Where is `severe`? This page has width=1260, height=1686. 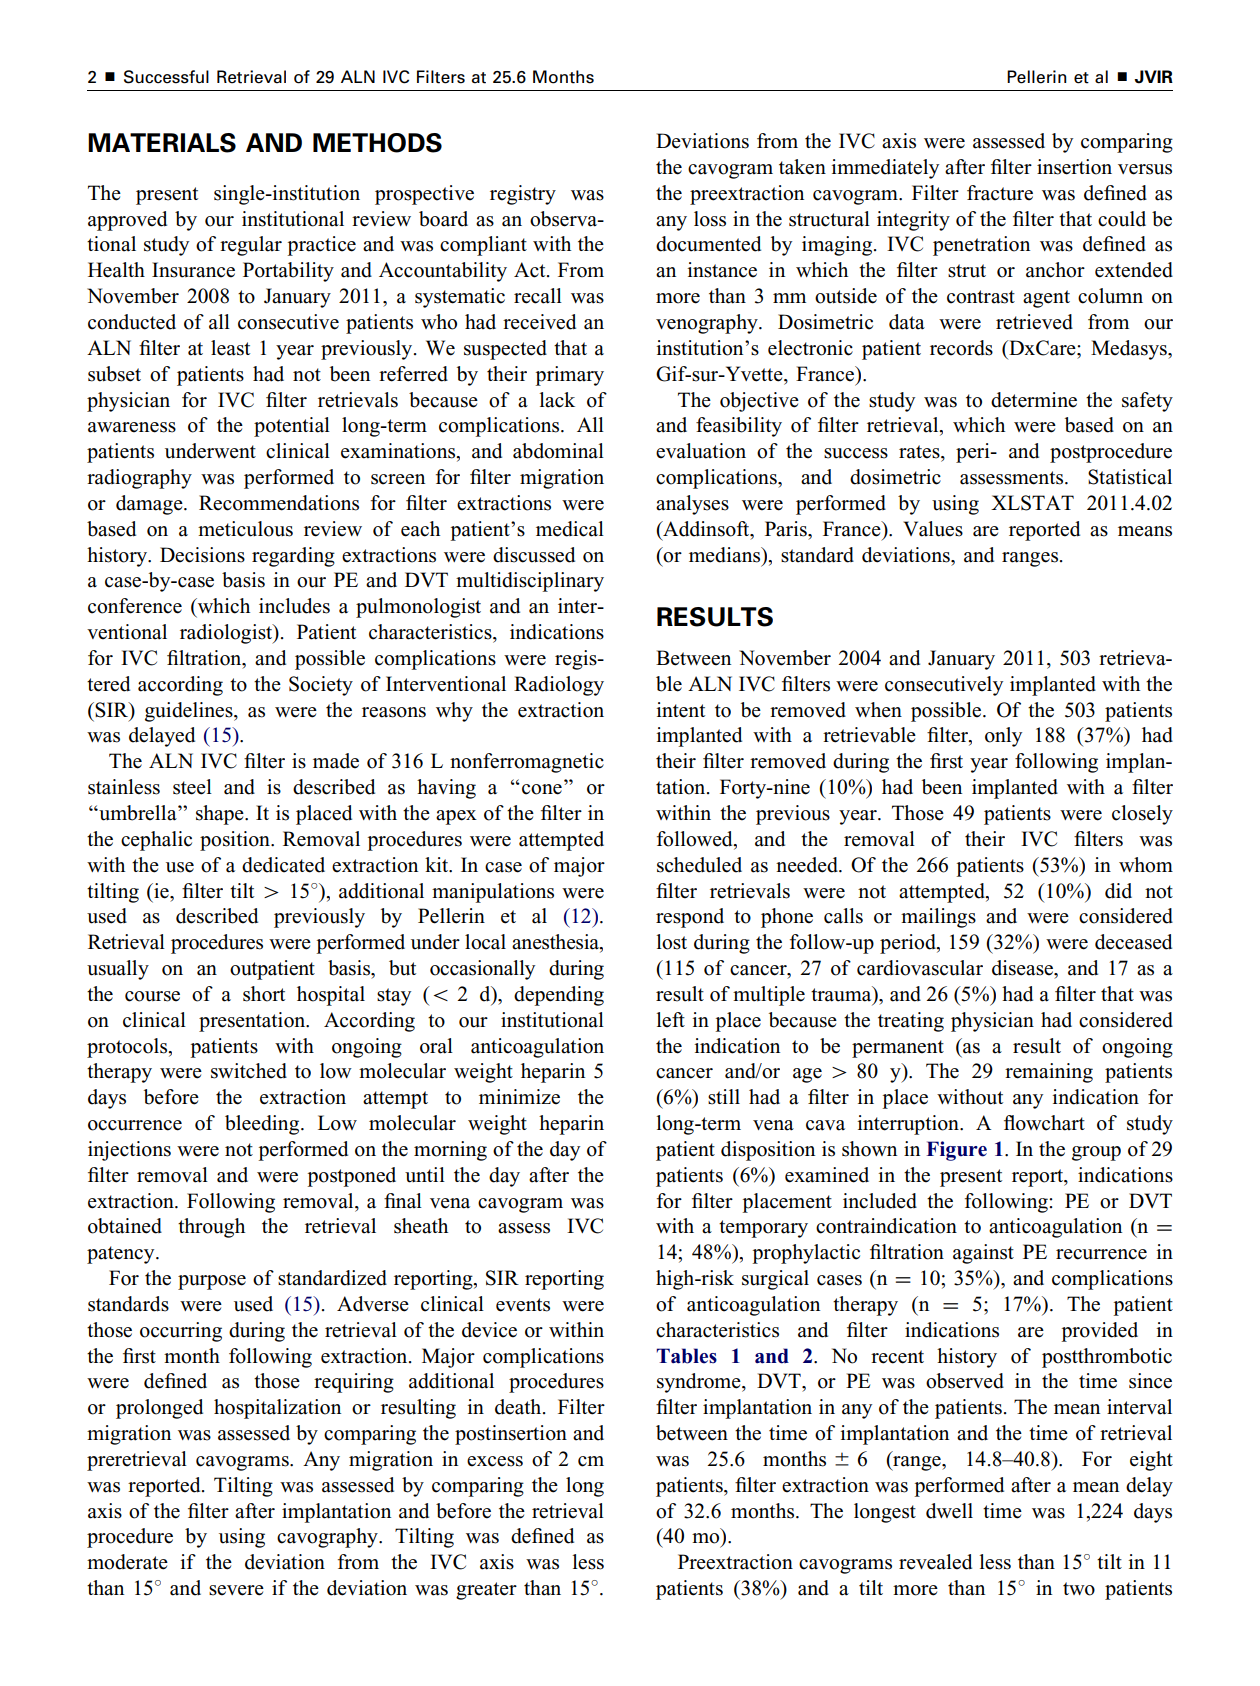 severe is located at coordinates (236, 1590).
